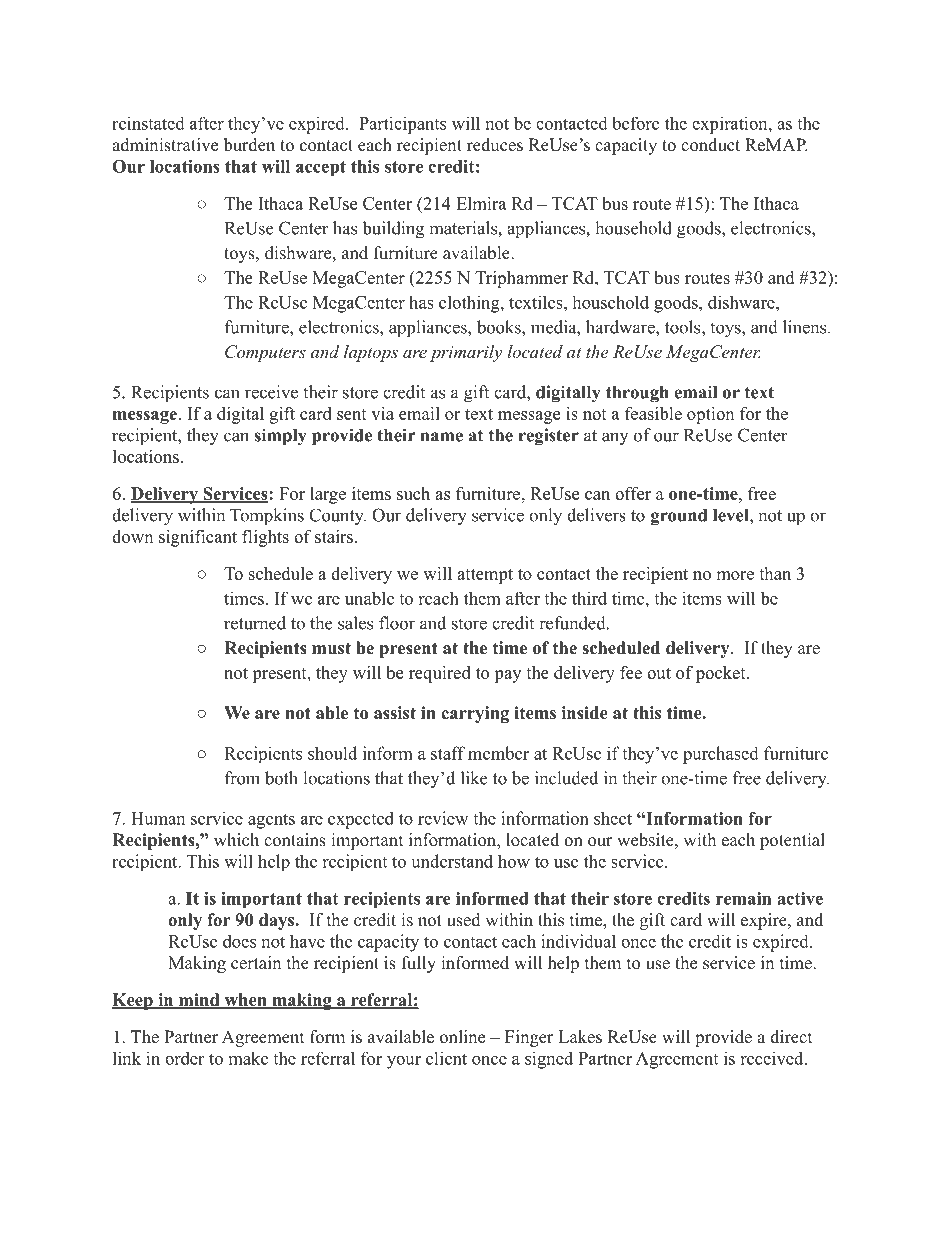 This screenshot has width=952, height=1233. Describe the element at coordinates (466, 353) in the screenshot. I see `primarily` at that location.
